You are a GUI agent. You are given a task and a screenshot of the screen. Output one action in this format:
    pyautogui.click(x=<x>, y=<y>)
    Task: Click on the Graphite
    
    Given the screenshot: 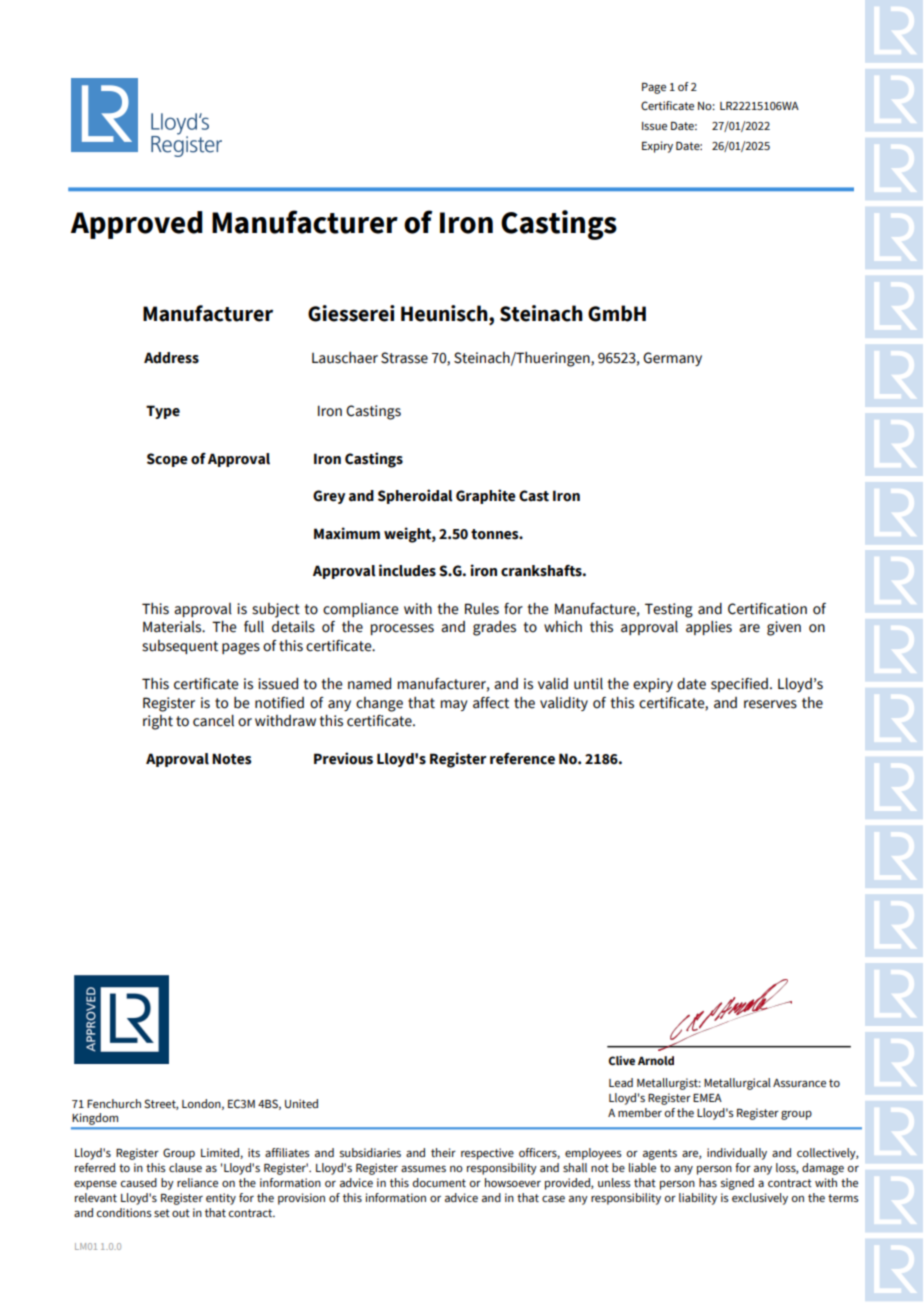 What is the action you would take?
    pyautogui.click(x=486, y=496)
